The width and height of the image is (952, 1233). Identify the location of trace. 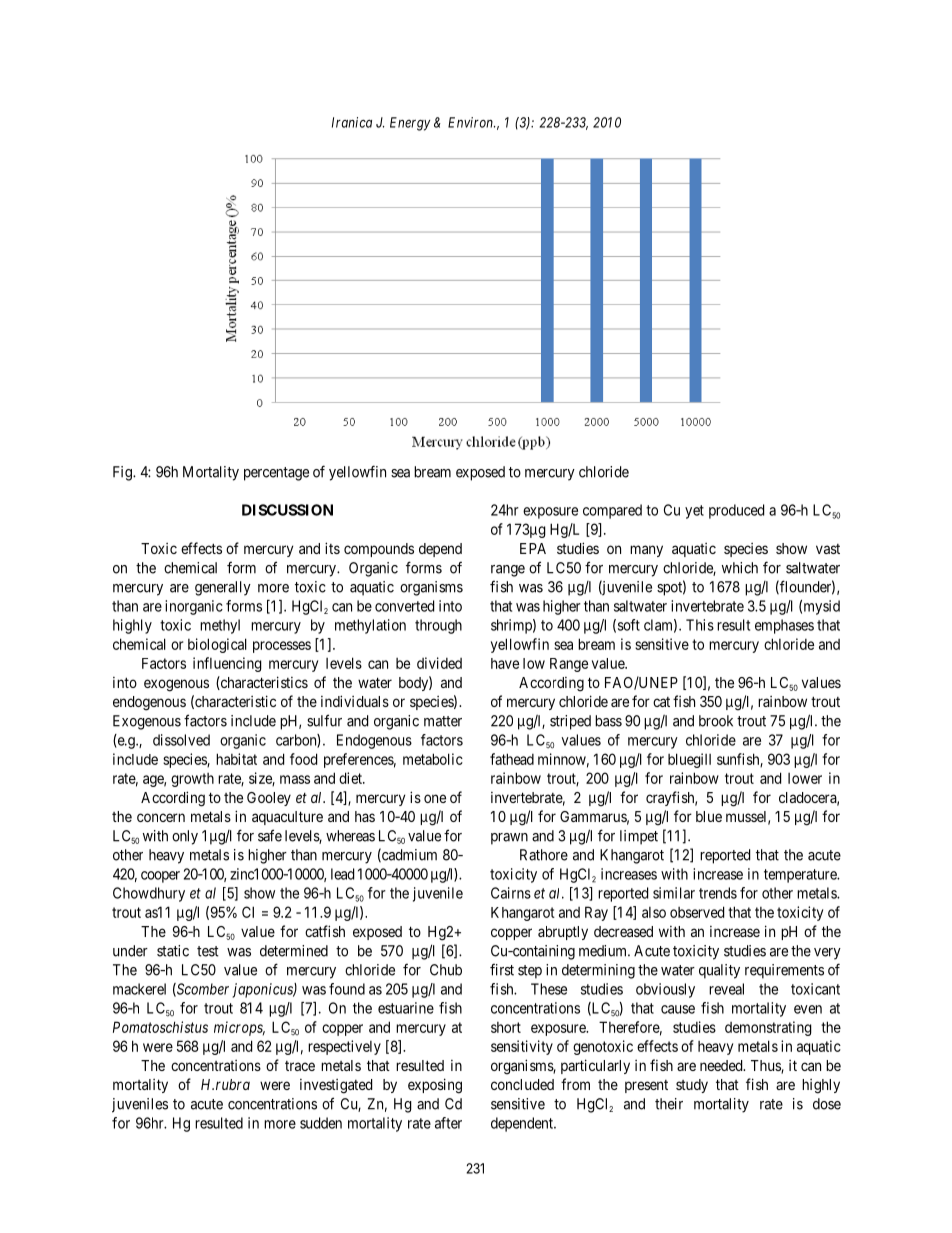
(300, 1066).
